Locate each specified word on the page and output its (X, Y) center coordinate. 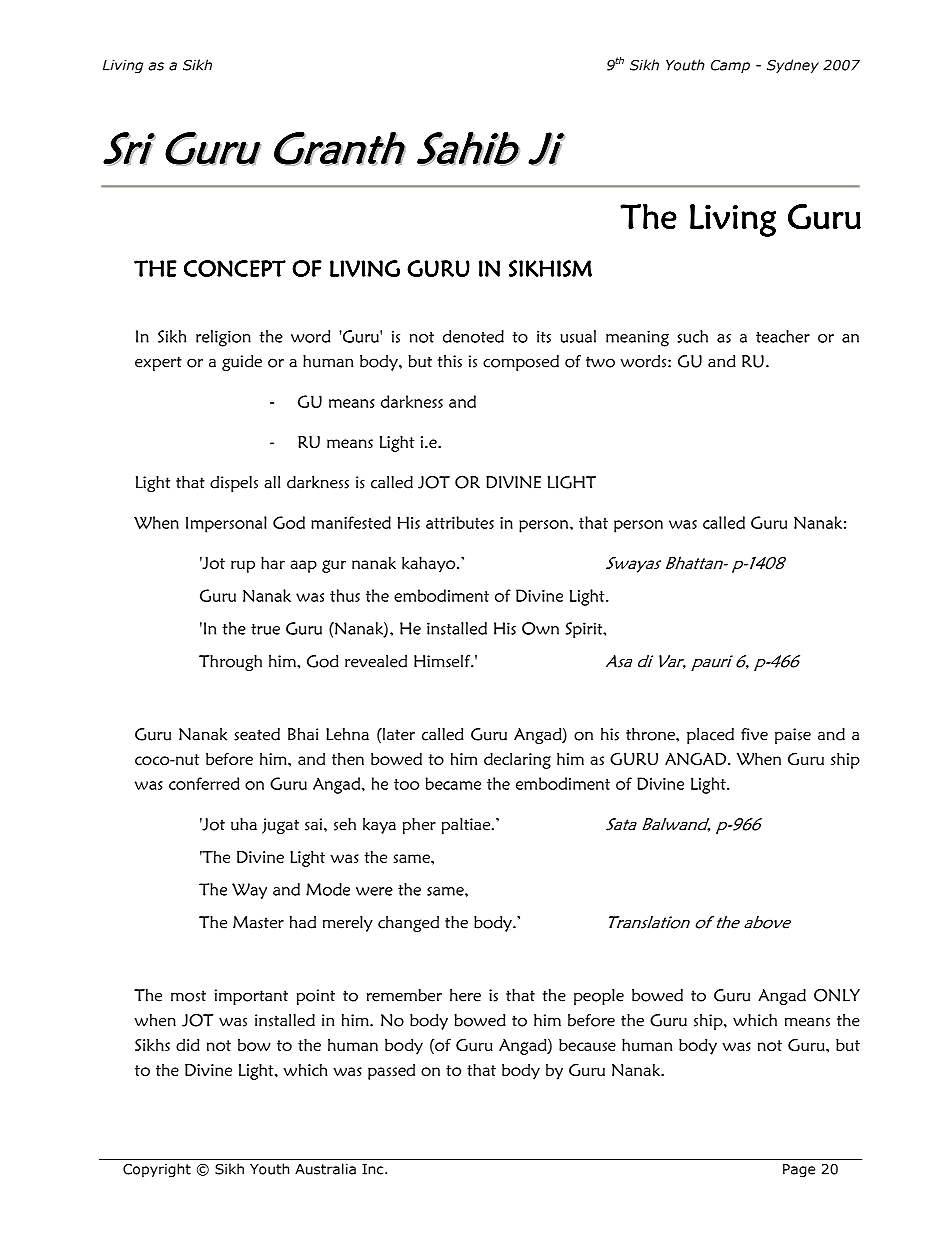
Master (258, 922)
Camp (730, 66)
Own (540, 628)
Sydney (793, 66)
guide (242, 363)
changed (408, 924)
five (754, 734)
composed (521, 363)
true (265, 629)
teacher (783, 336)
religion (223, 338)
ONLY (837, 995)
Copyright (157, 1170)
